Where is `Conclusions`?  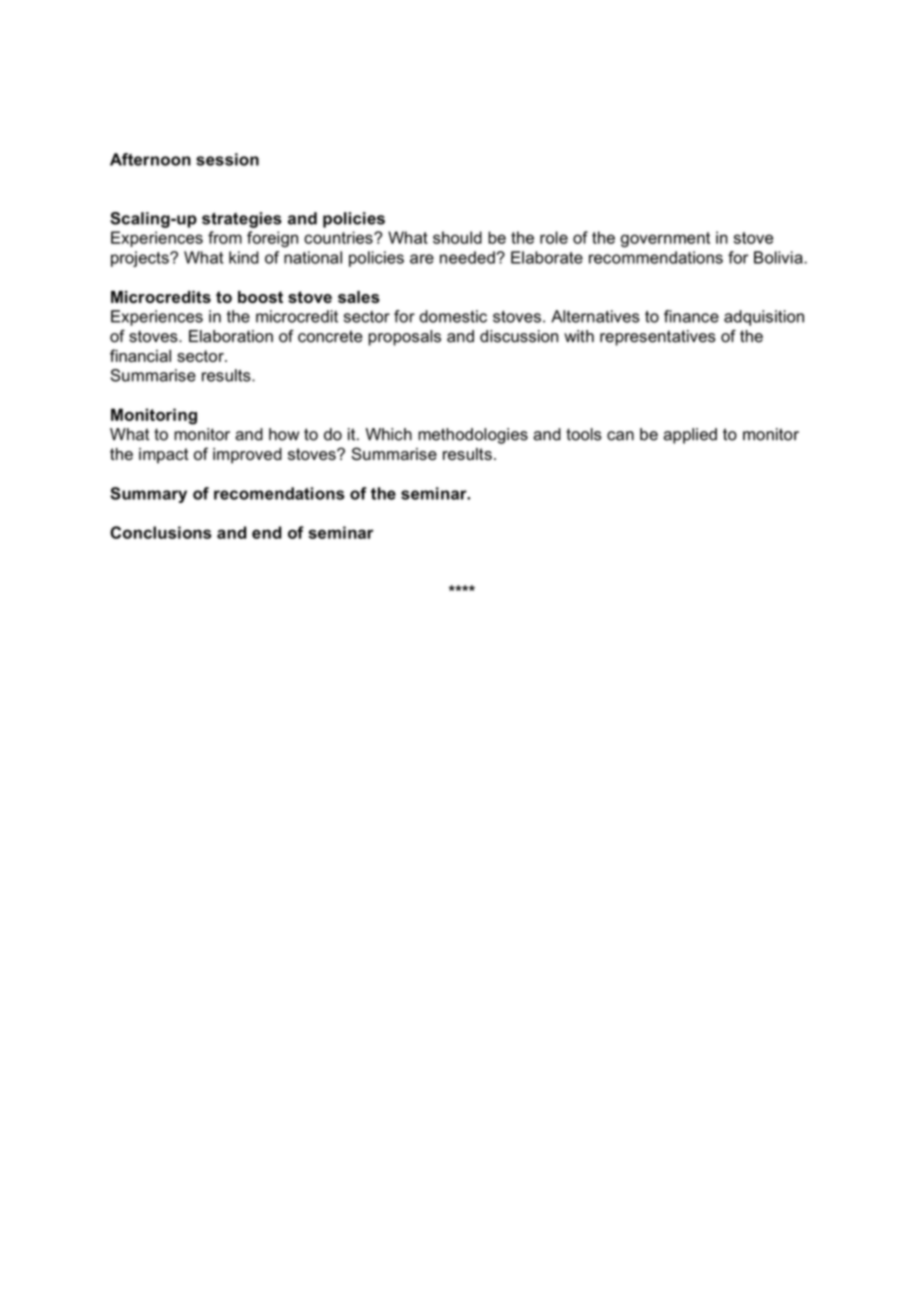 Conclusions is located at coordinates (160, 532).
